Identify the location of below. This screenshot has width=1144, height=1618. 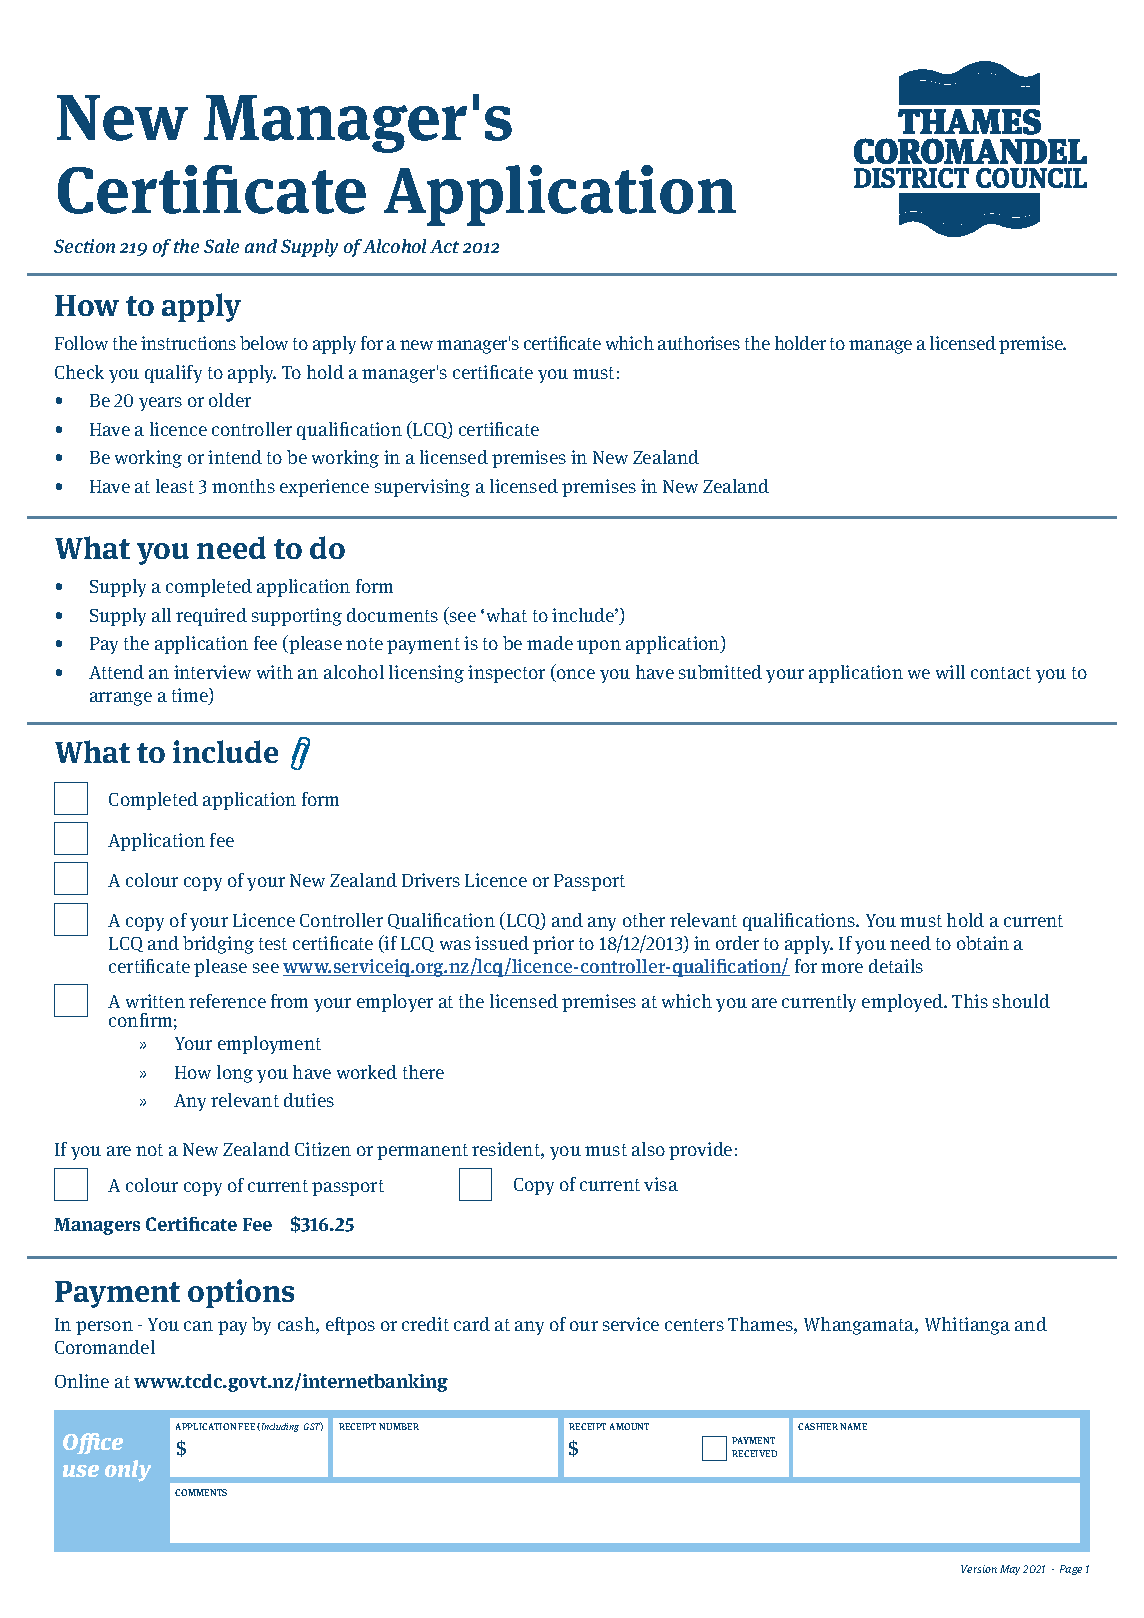
(264, 343).
